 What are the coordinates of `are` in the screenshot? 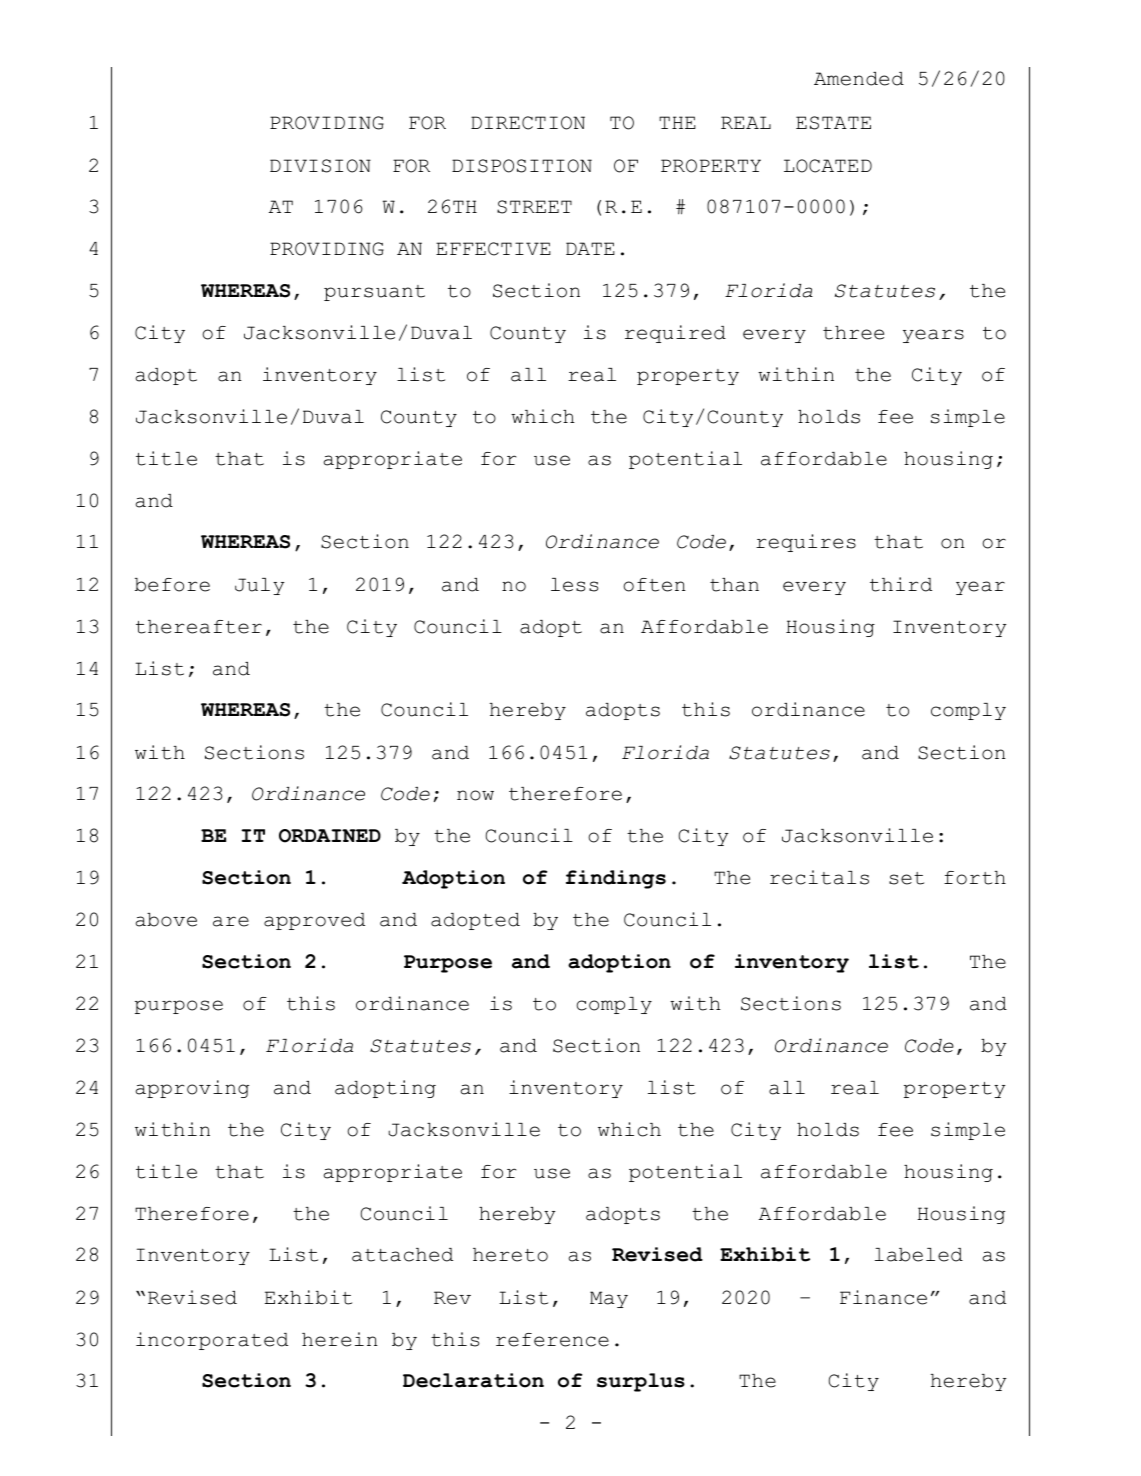 It's located at (231, 921).
